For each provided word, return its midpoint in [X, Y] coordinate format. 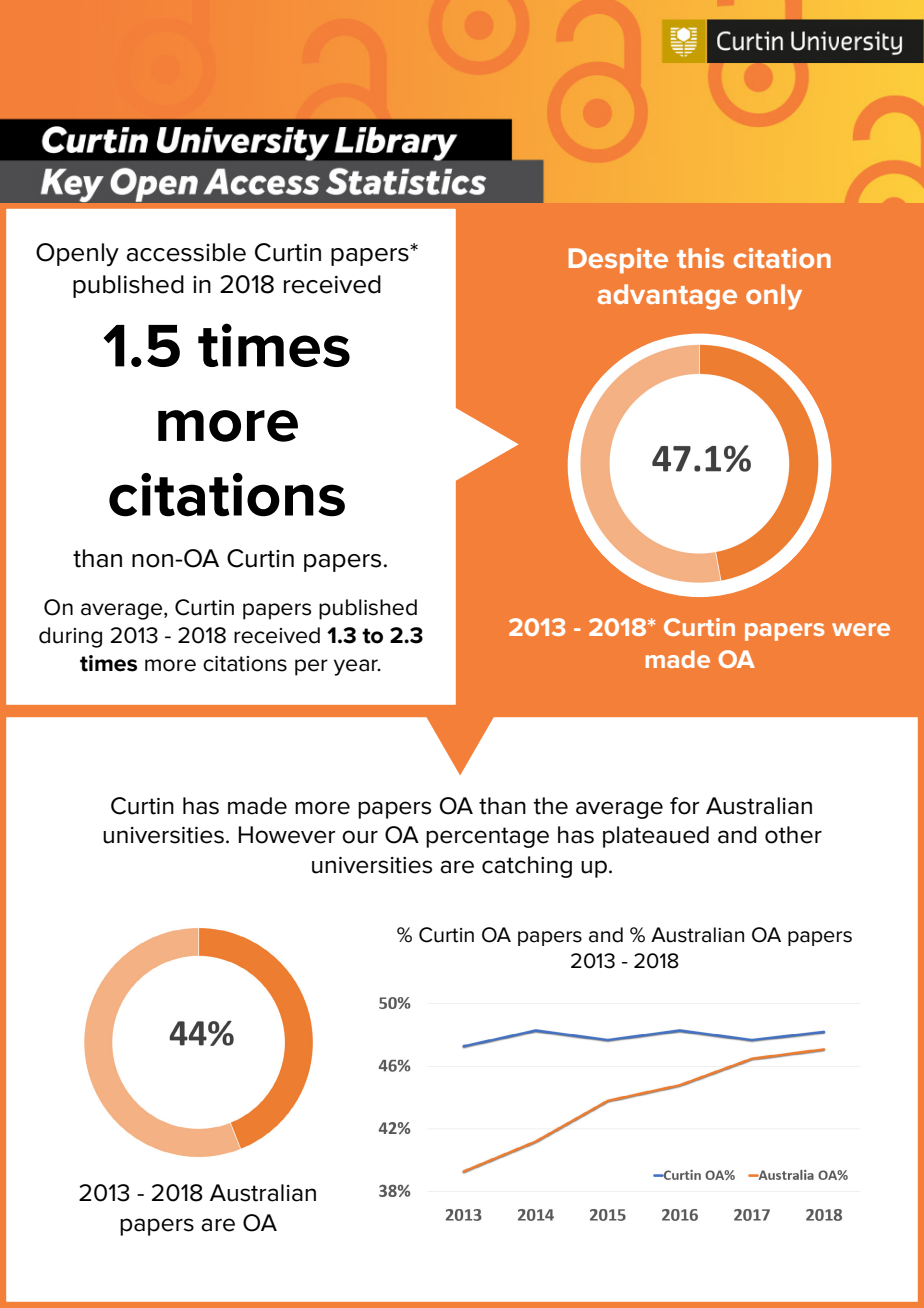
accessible [186, 252]
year [357, 667]
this [700, 258]
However [287, 835]
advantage [667, 297]
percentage [487, 837]
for [684, 806]
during [70, 637]
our [360, 837]
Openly [77, 254]
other [793, 835]
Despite [618, 261]
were [861, 629]
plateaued [656, 837]
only [774, 297]
